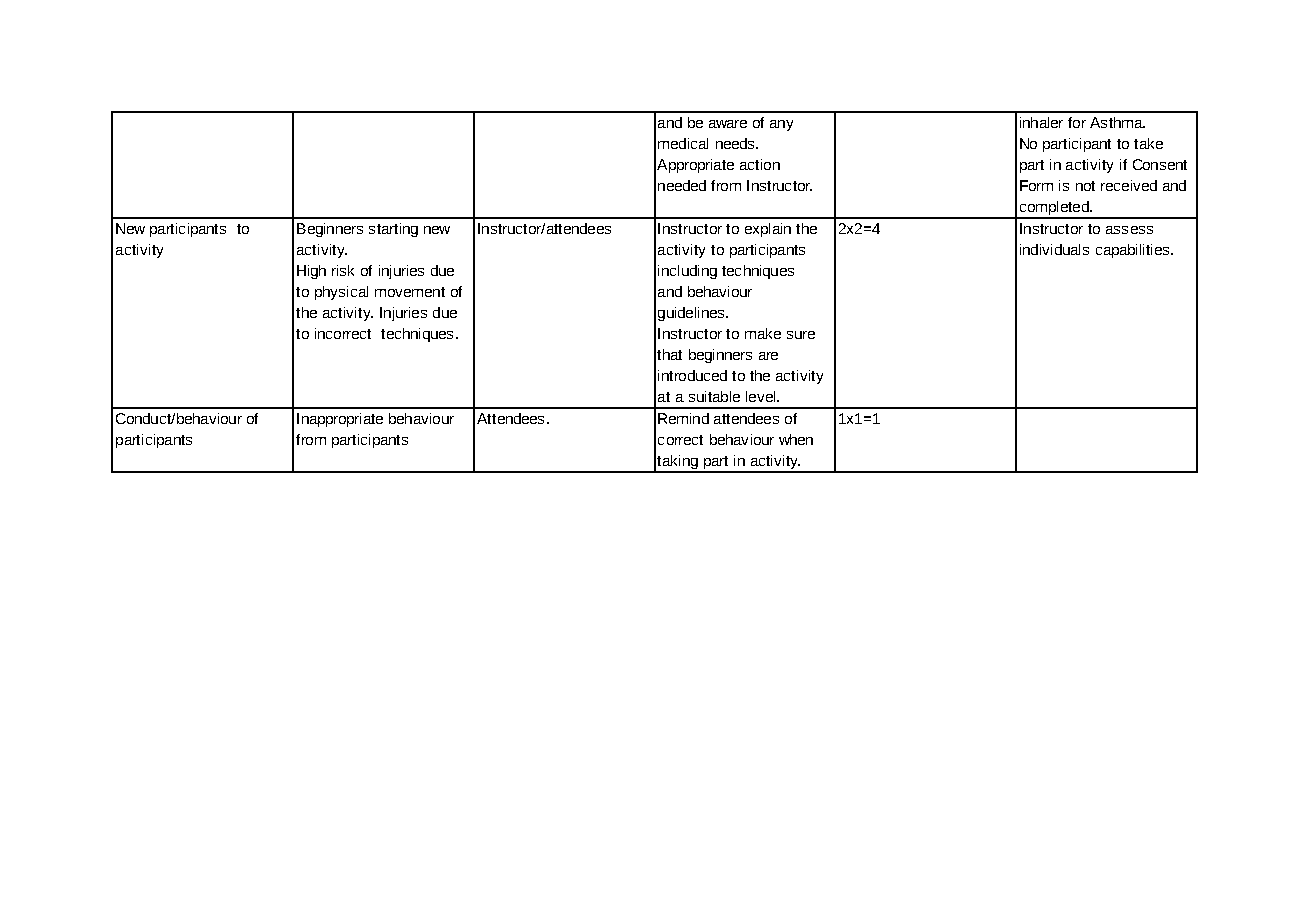  What do you see at coordinates (687, 272) in the document?
I see `including` at bounding box center [687, 272].
